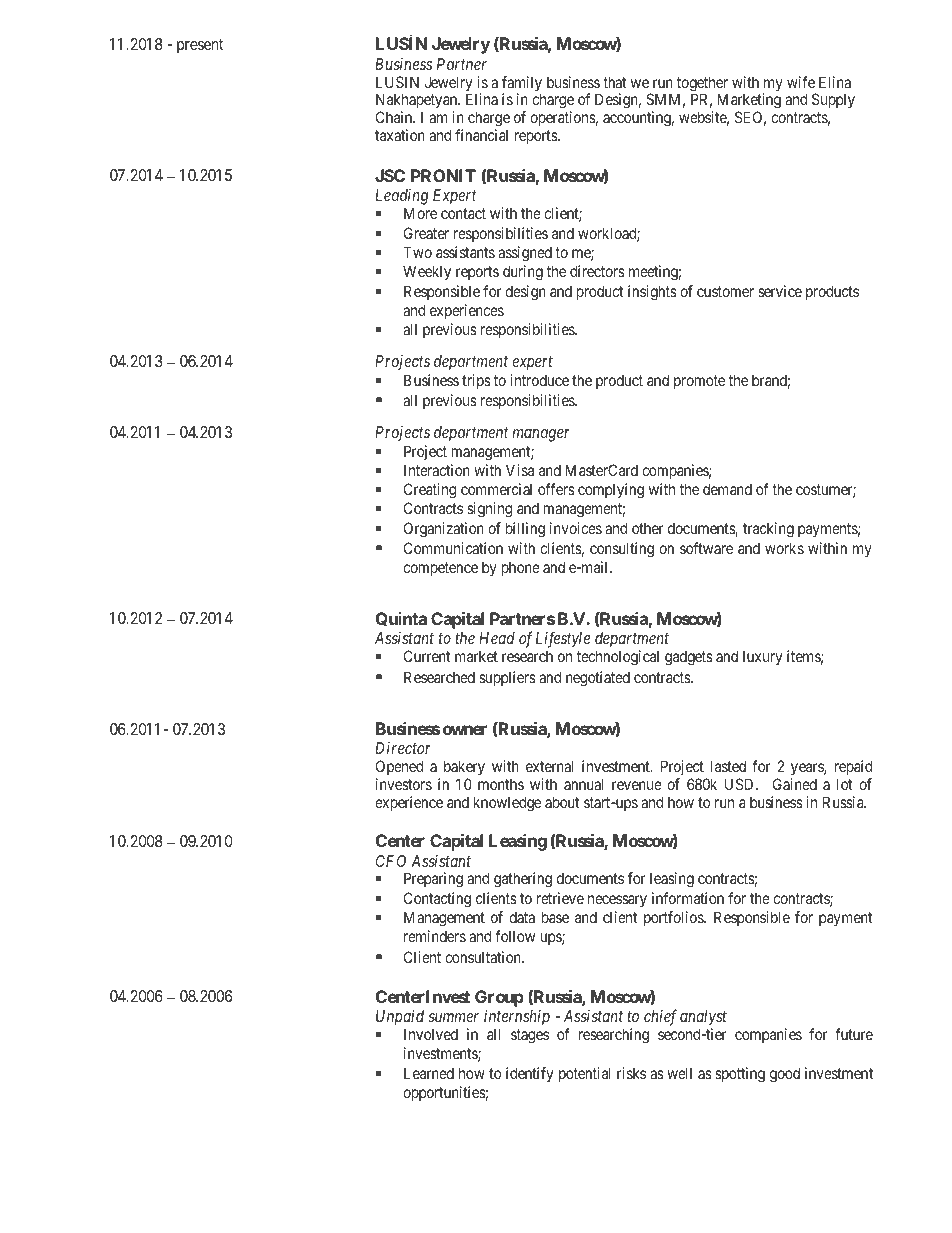 The image size is (952, 1233). What do you see at coordinates (200, 46) in the screenshot?
I see `present` at bounding box center [200, 46].
